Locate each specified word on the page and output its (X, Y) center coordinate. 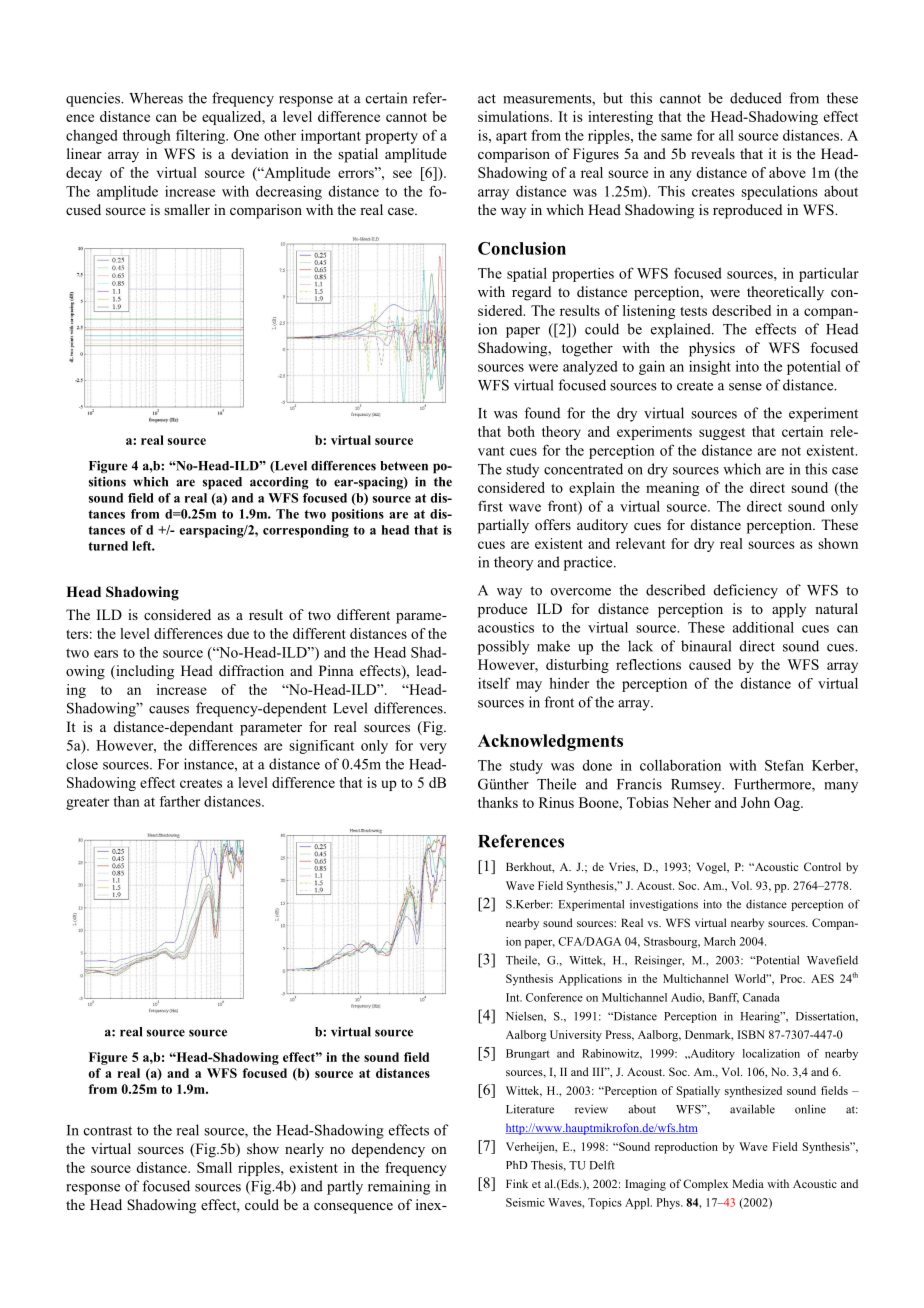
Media (748, 1183)
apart (511, 138)
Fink (517, 1183)
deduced (756, 98)
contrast (108, 1131)
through (147, 136)
